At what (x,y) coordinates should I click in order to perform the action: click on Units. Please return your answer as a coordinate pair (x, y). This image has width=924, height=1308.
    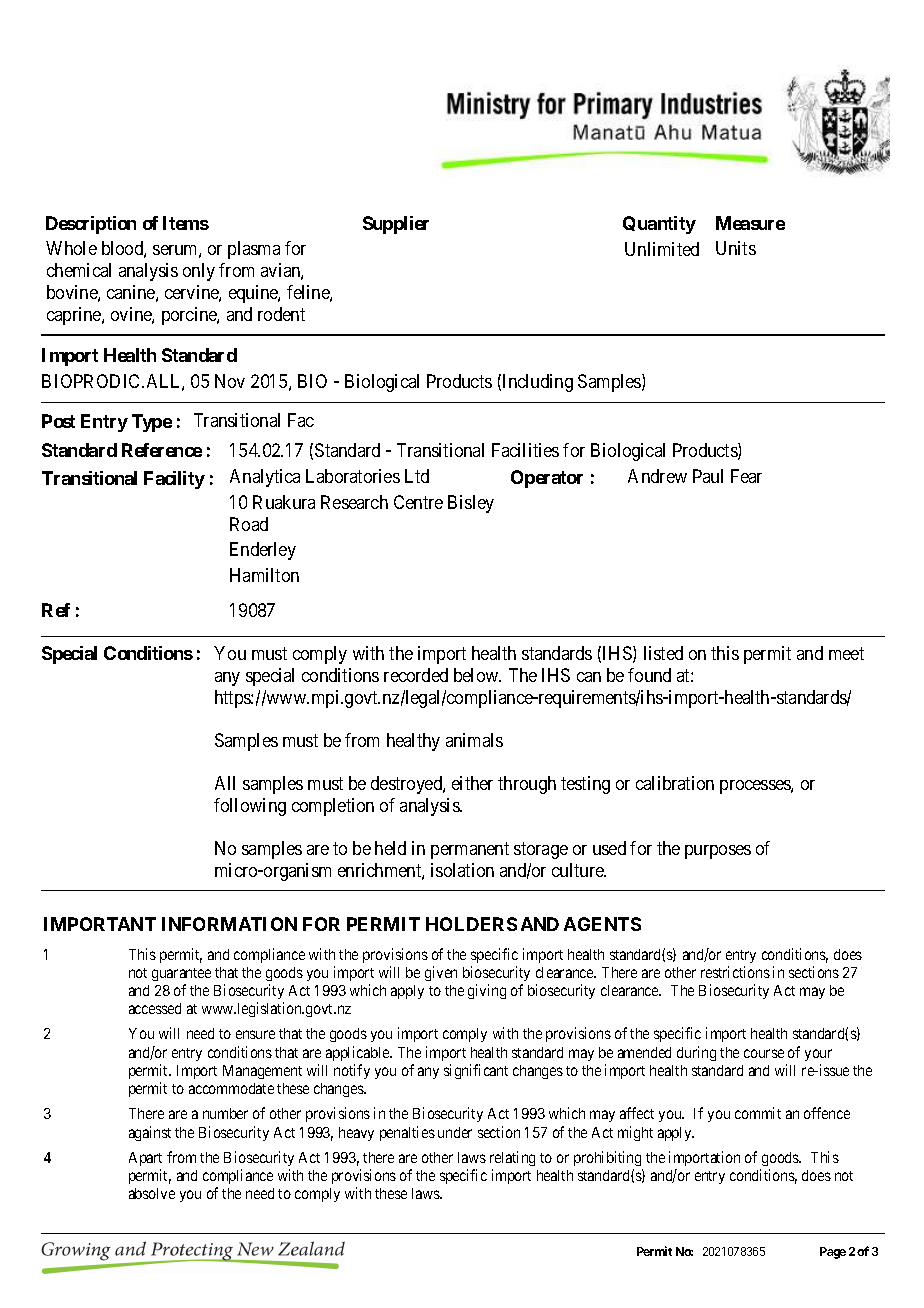
    Looking at the image, I should click on (736, 248).
